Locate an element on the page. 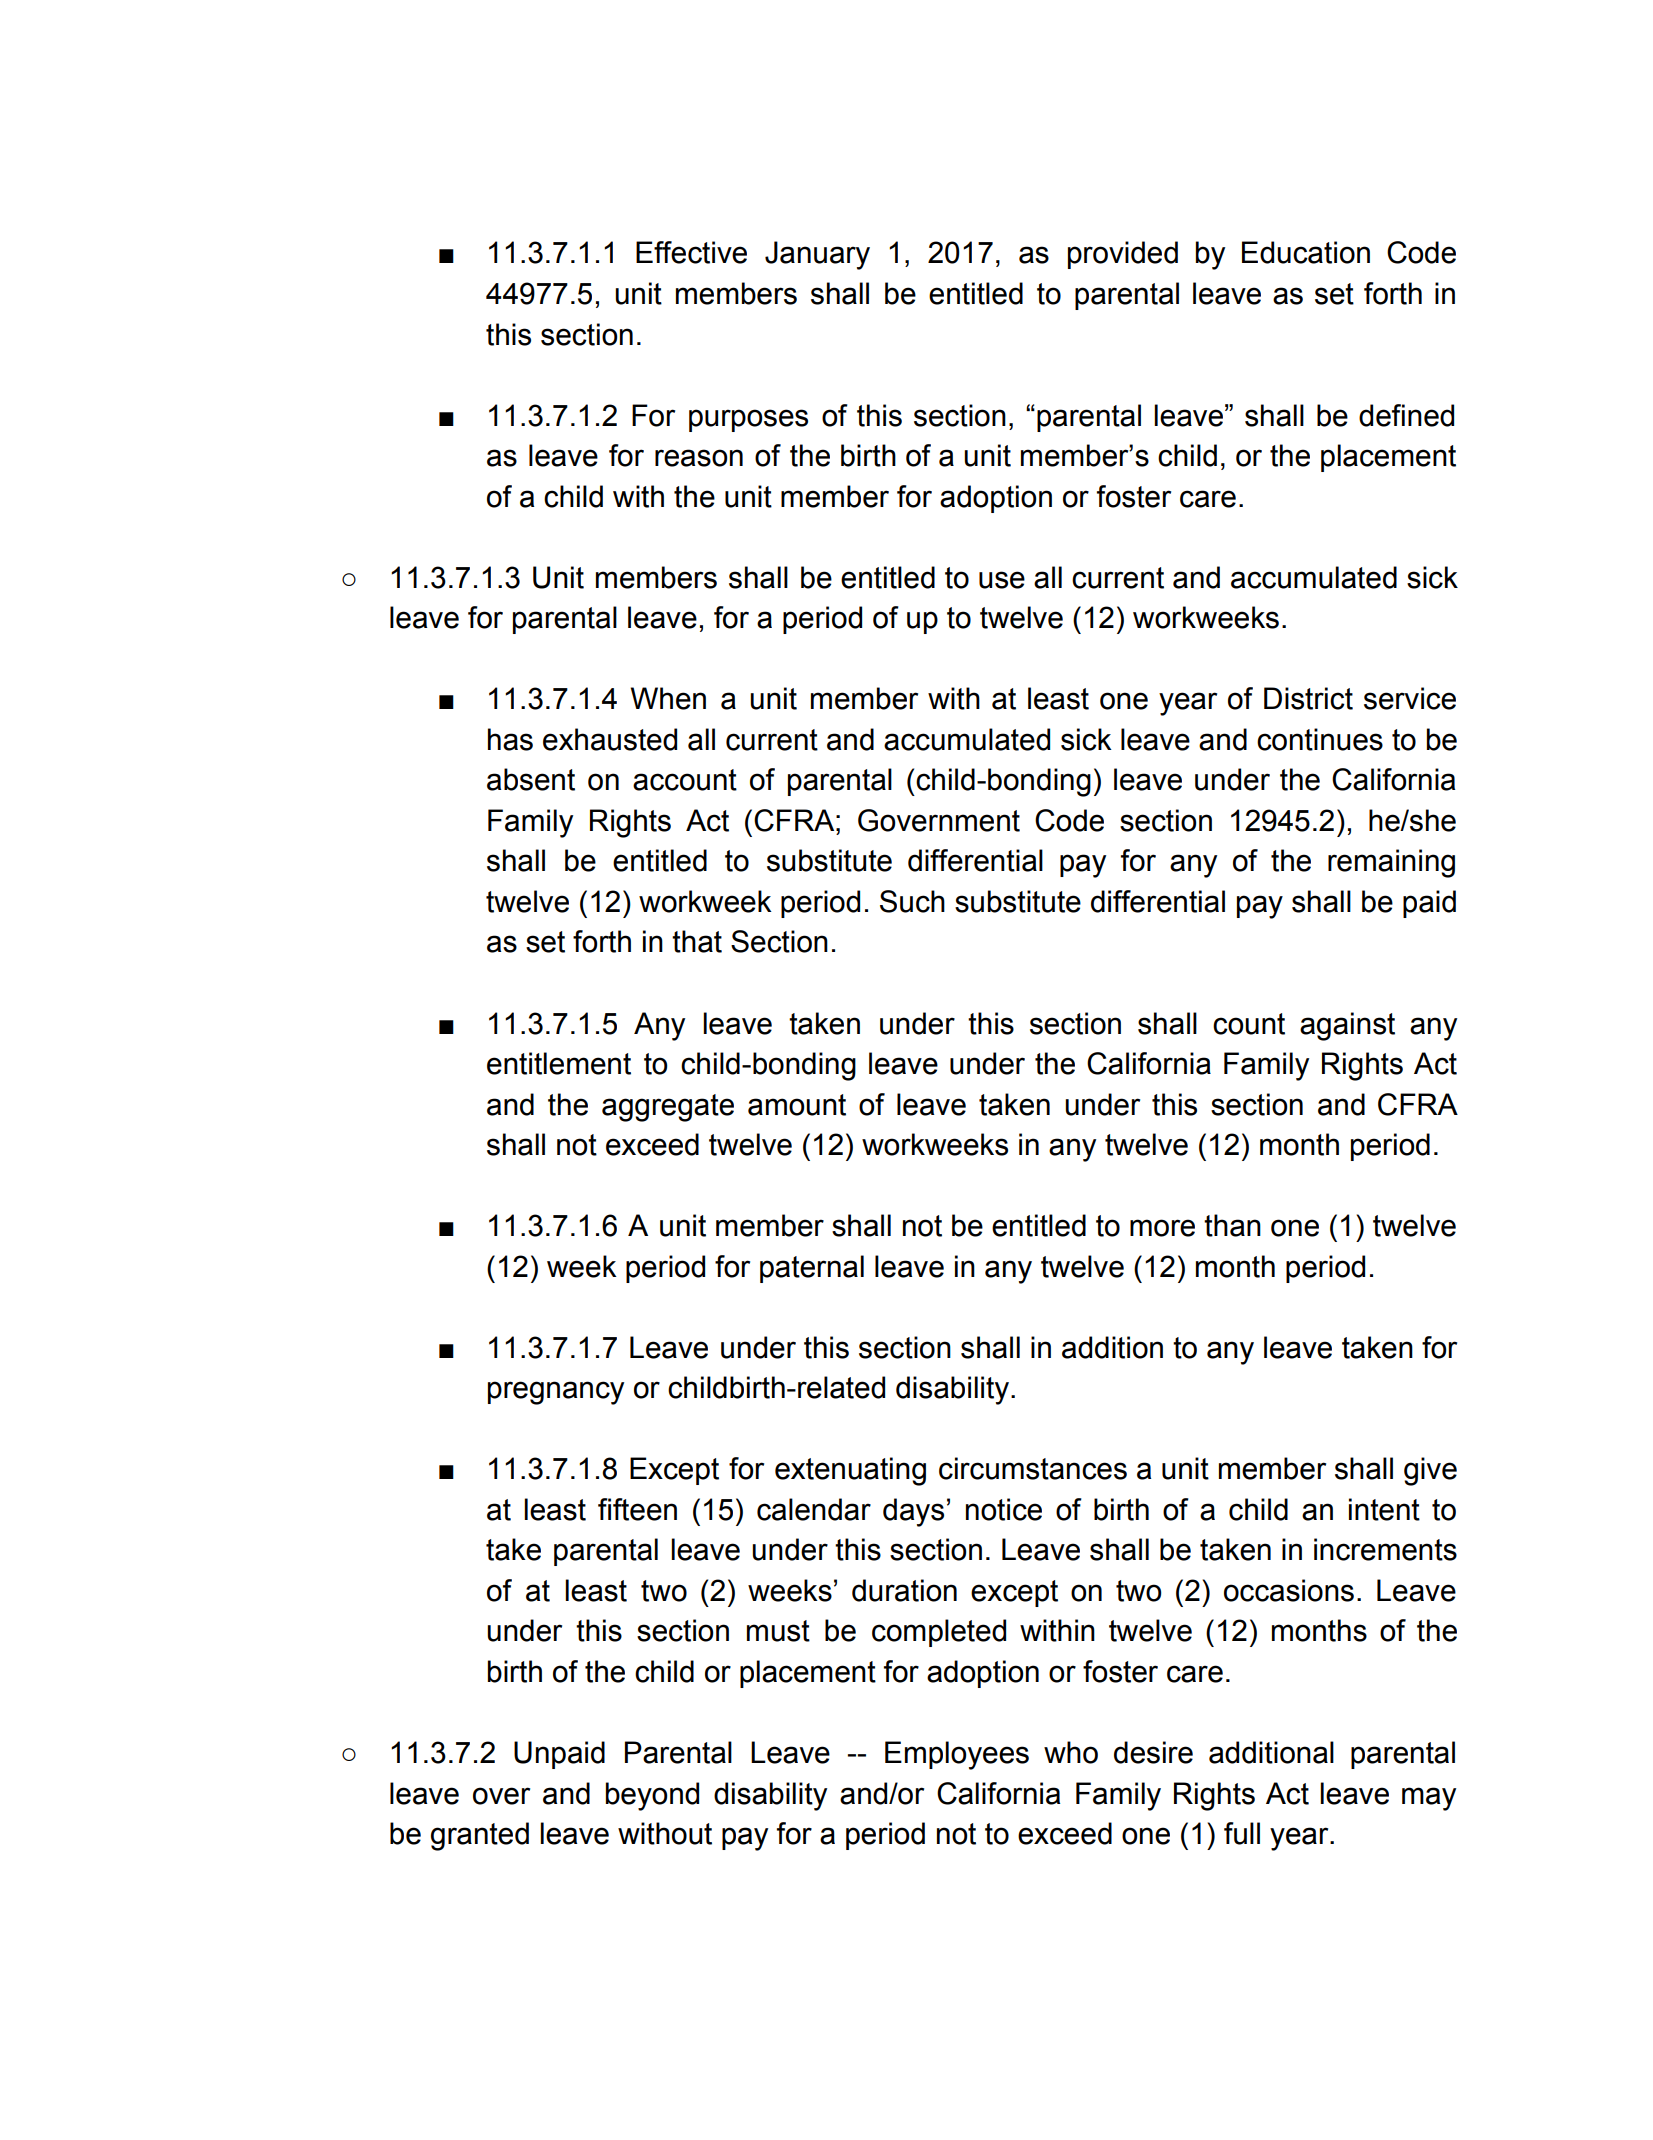  amount is located at coordinates (797, 1105).
